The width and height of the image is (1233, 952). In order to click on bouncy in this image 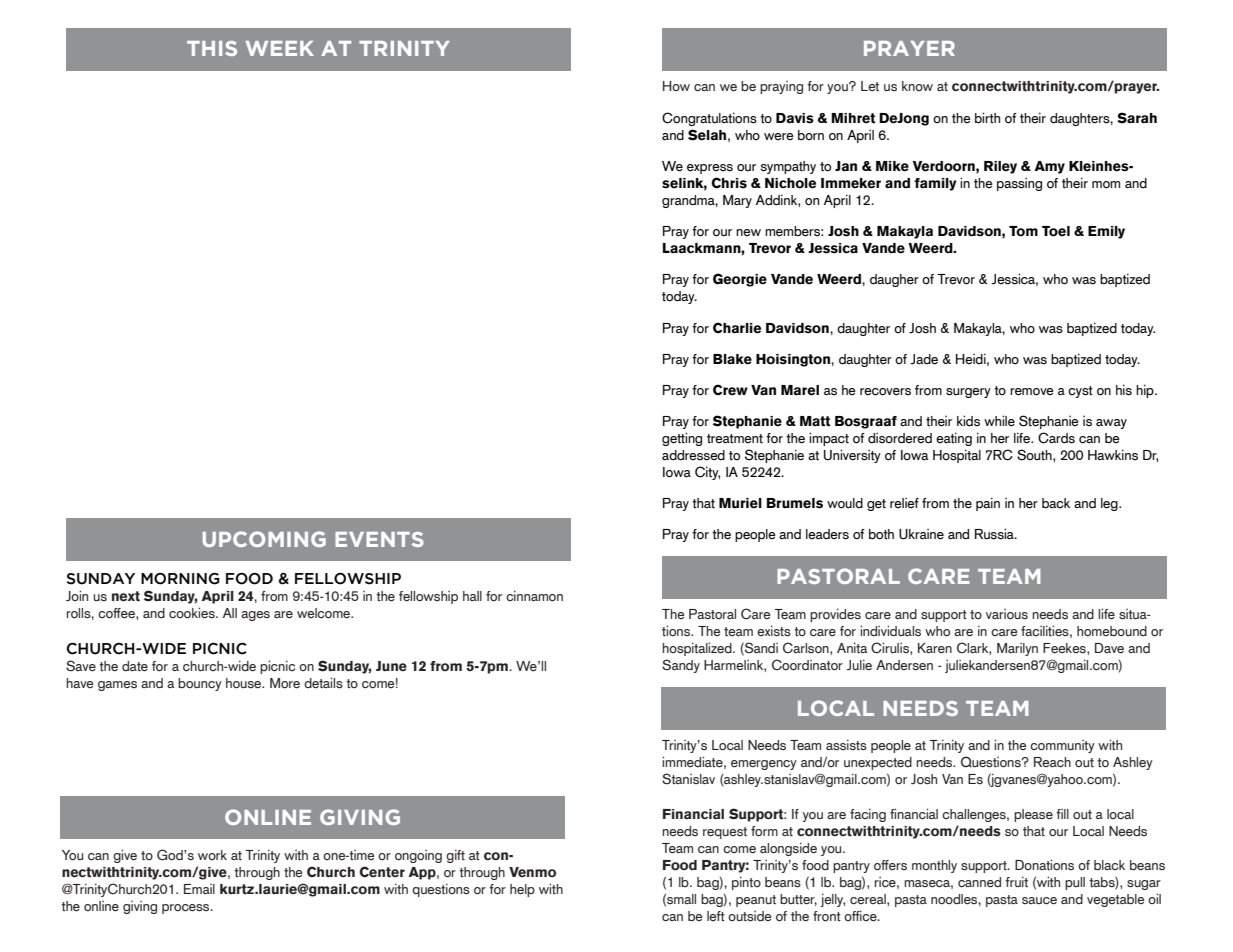, I will do `click(200, 684)`.
